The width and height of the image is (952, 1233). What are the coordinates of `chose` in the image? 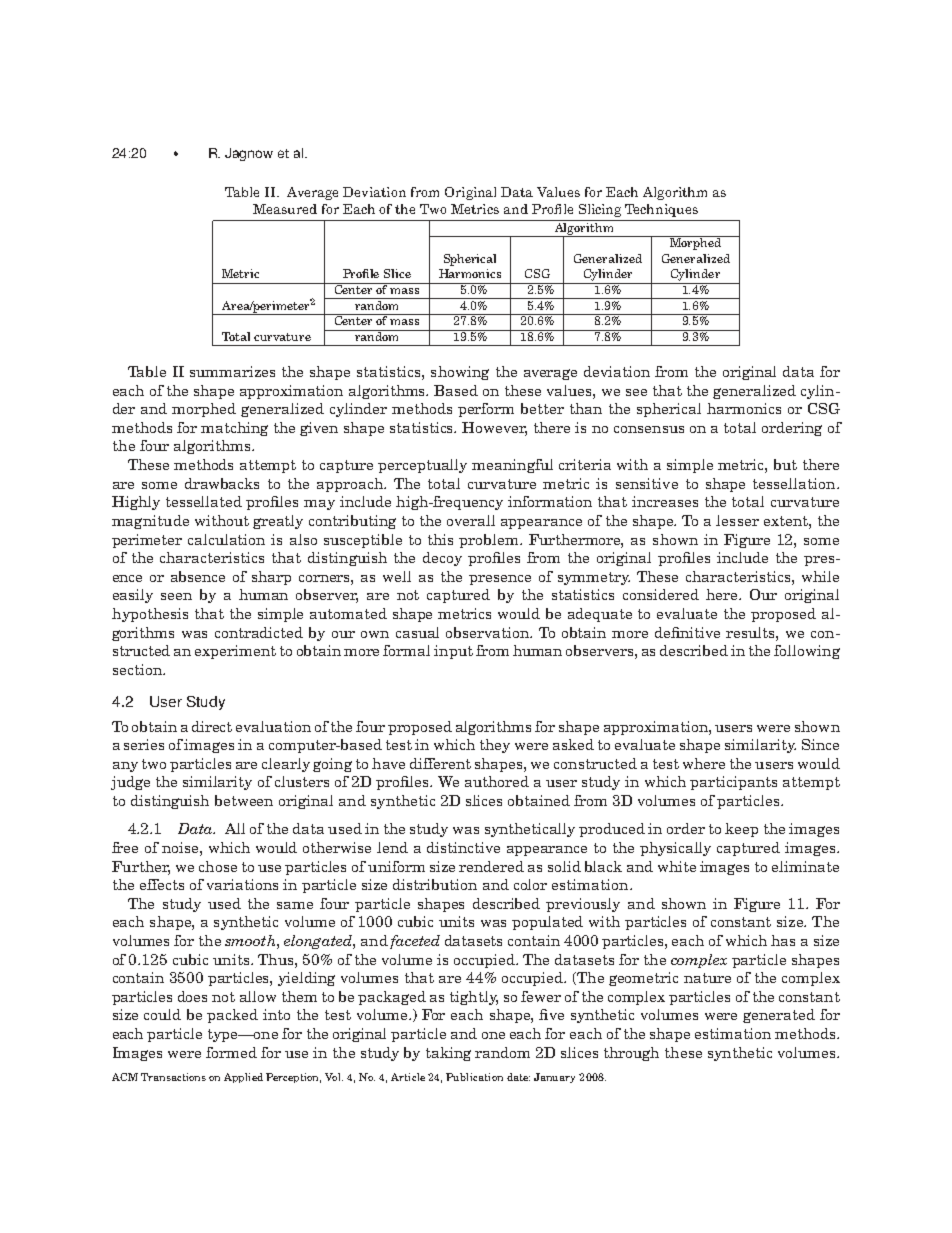 It's located at (218, 866).
